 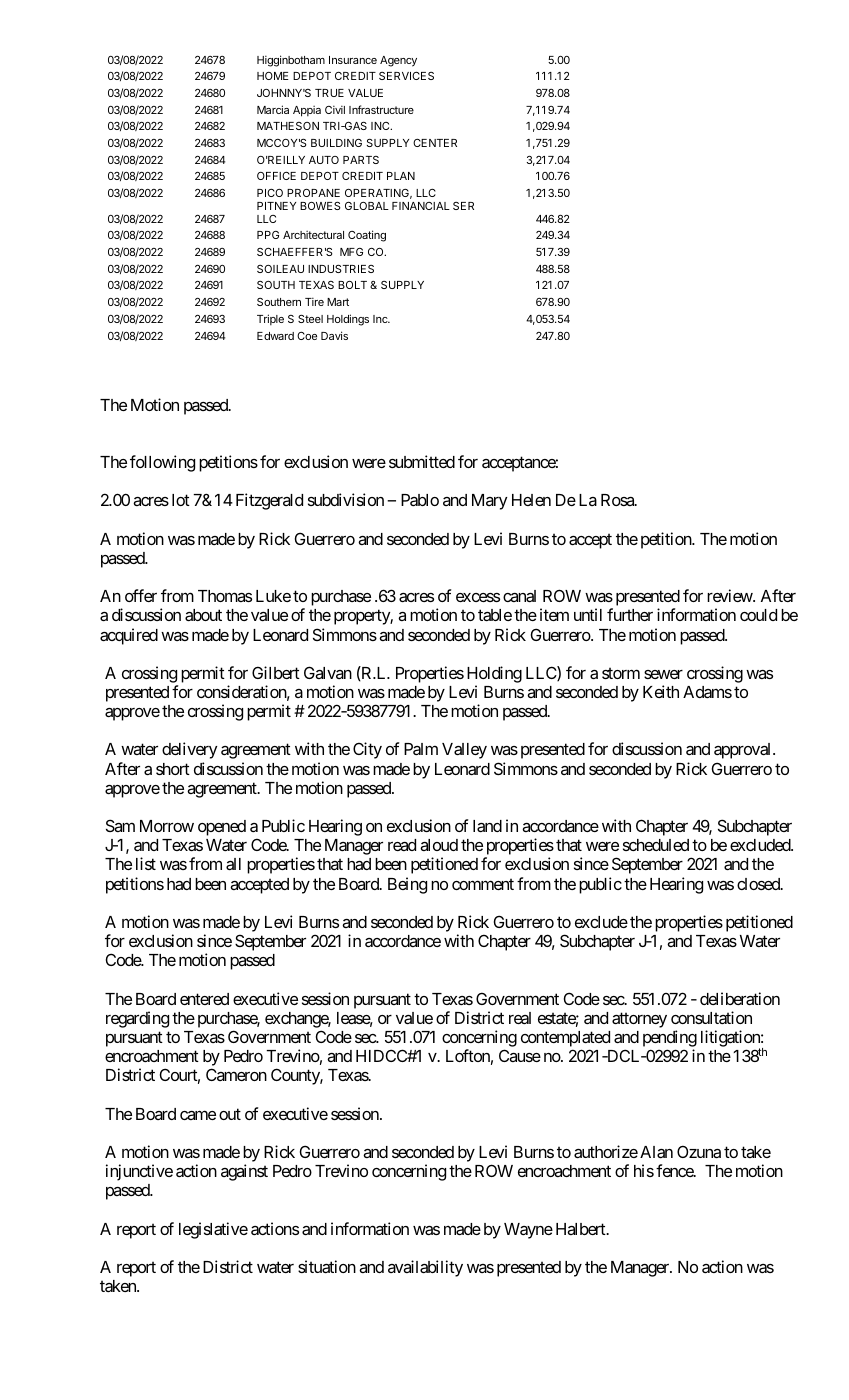 What do you see at coordinates (663, 674) in the screenshot?
I see `sewer` at bounding box center [663, 674].
